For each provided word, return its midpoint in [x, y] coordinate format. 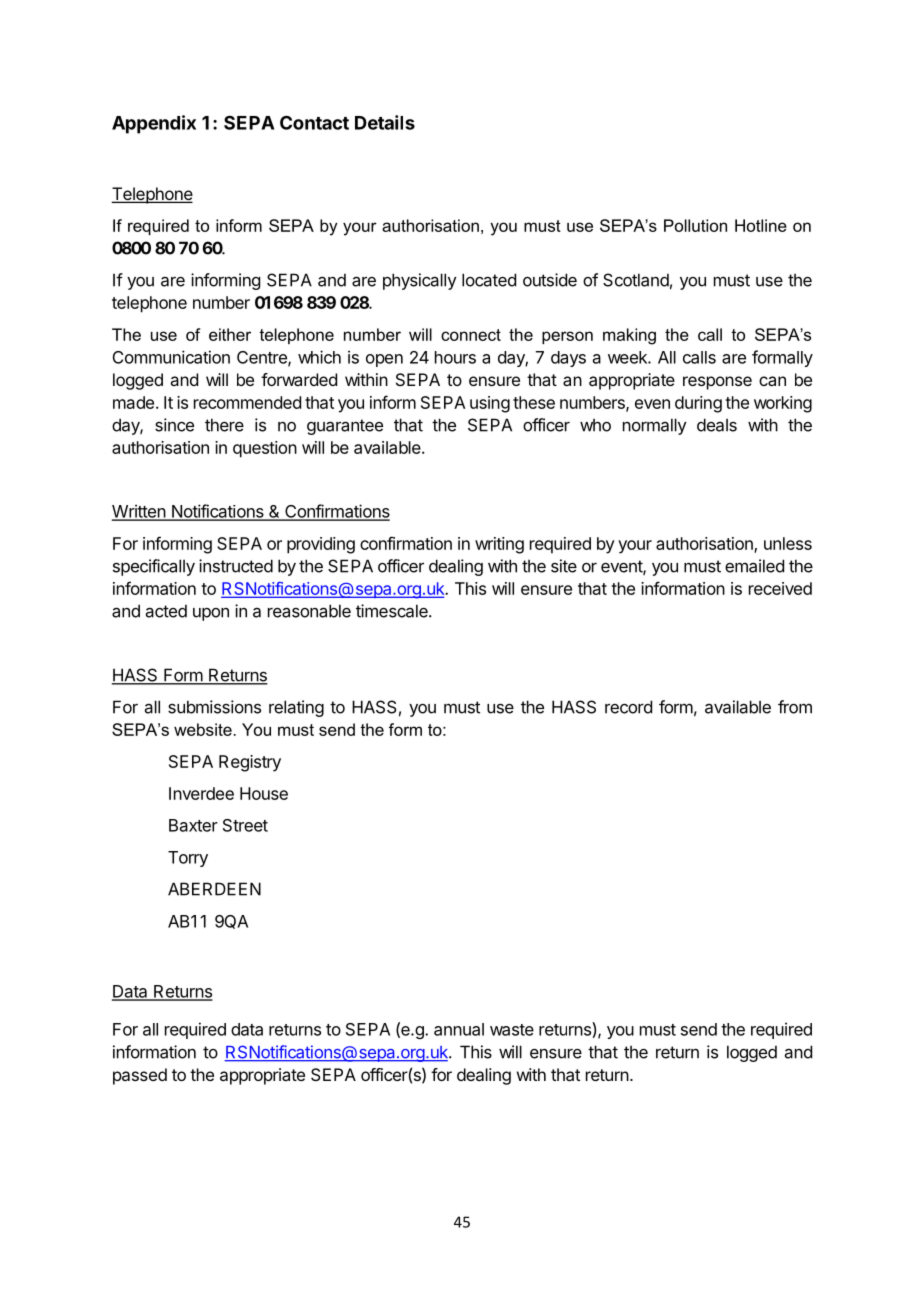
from [795, 707]
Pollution [695, 225]
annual [459, 1029]
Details [385, 122]
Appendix [154, 124]
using [490, 404]
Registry [250, 763]
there [224, 425]
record [628, 707]
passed [140, 1076]
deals [717, 425]
